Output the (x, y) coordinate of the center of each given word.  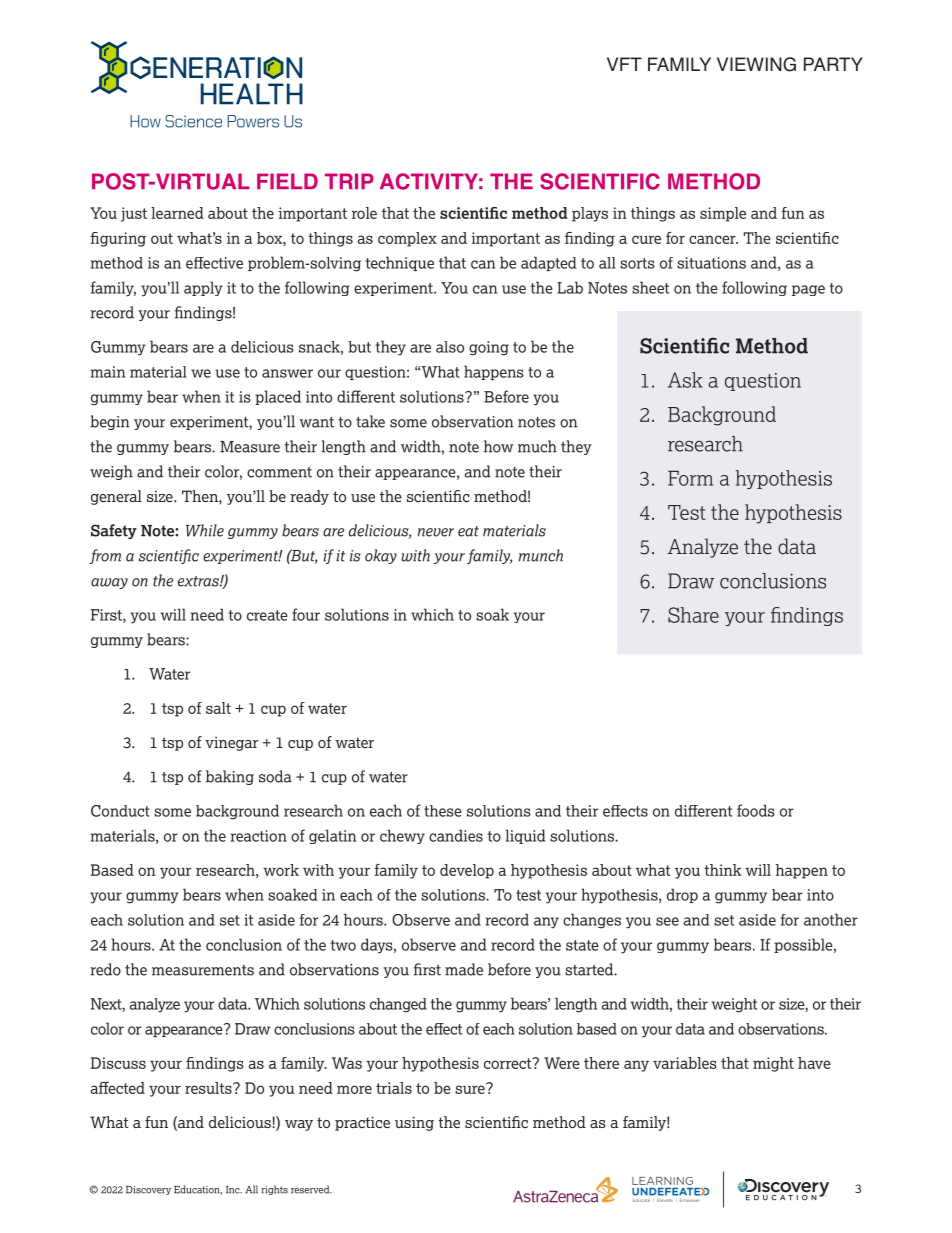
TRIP (349, 181)
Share (693, 615)
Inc (234, 1190)
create (267, 615)
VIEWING (756, 64)
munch (541, 555)
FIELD (287, 181)
